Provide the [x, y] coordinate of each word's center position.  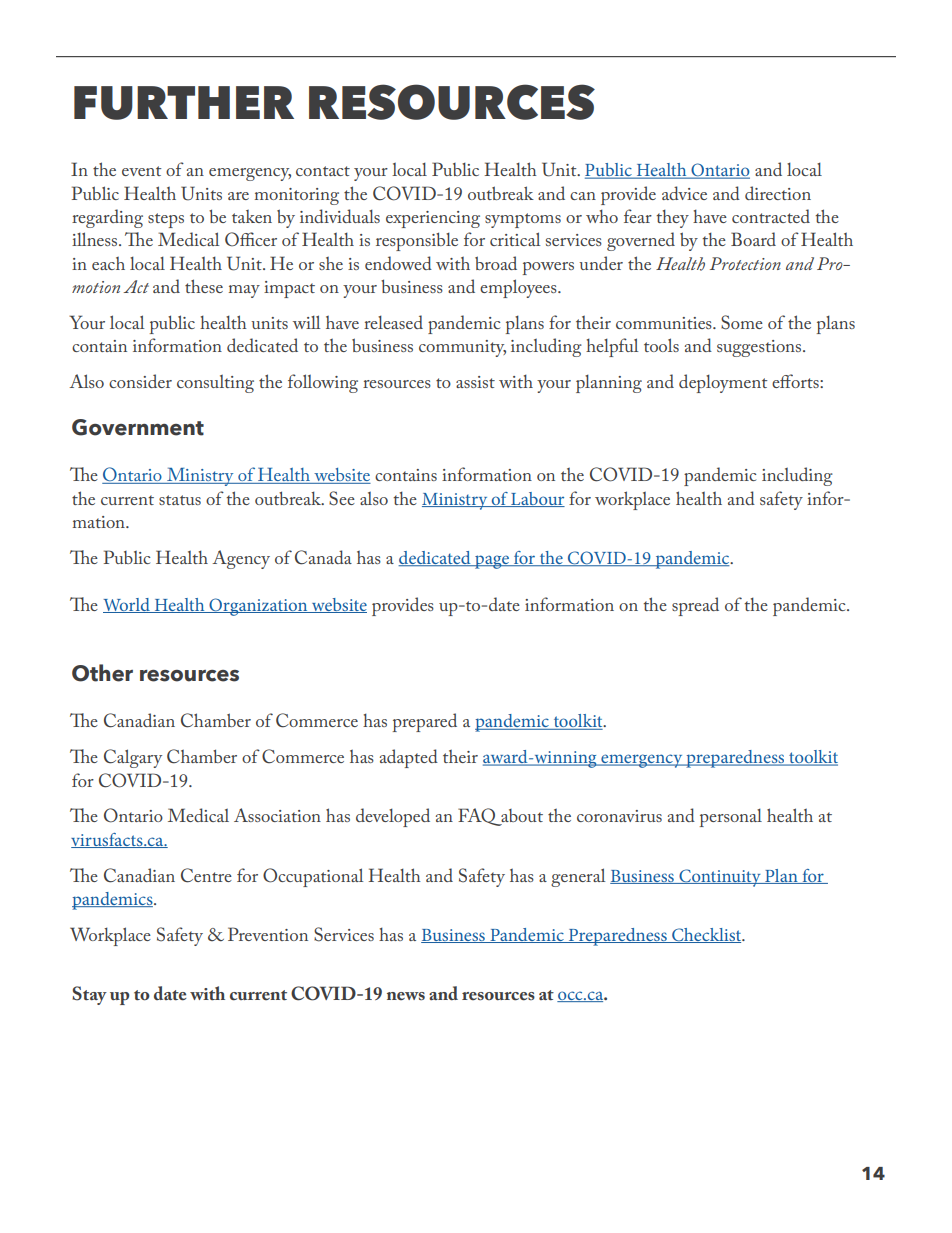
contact [323, 171]
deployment [723, 383]
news [406, 996]
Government [138, 427]
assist [475, 382]
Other [102, 673]
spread [695, 606]
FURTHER [184, 103]
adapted [409, 758]
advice [684, 193]
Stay [89, 995]
